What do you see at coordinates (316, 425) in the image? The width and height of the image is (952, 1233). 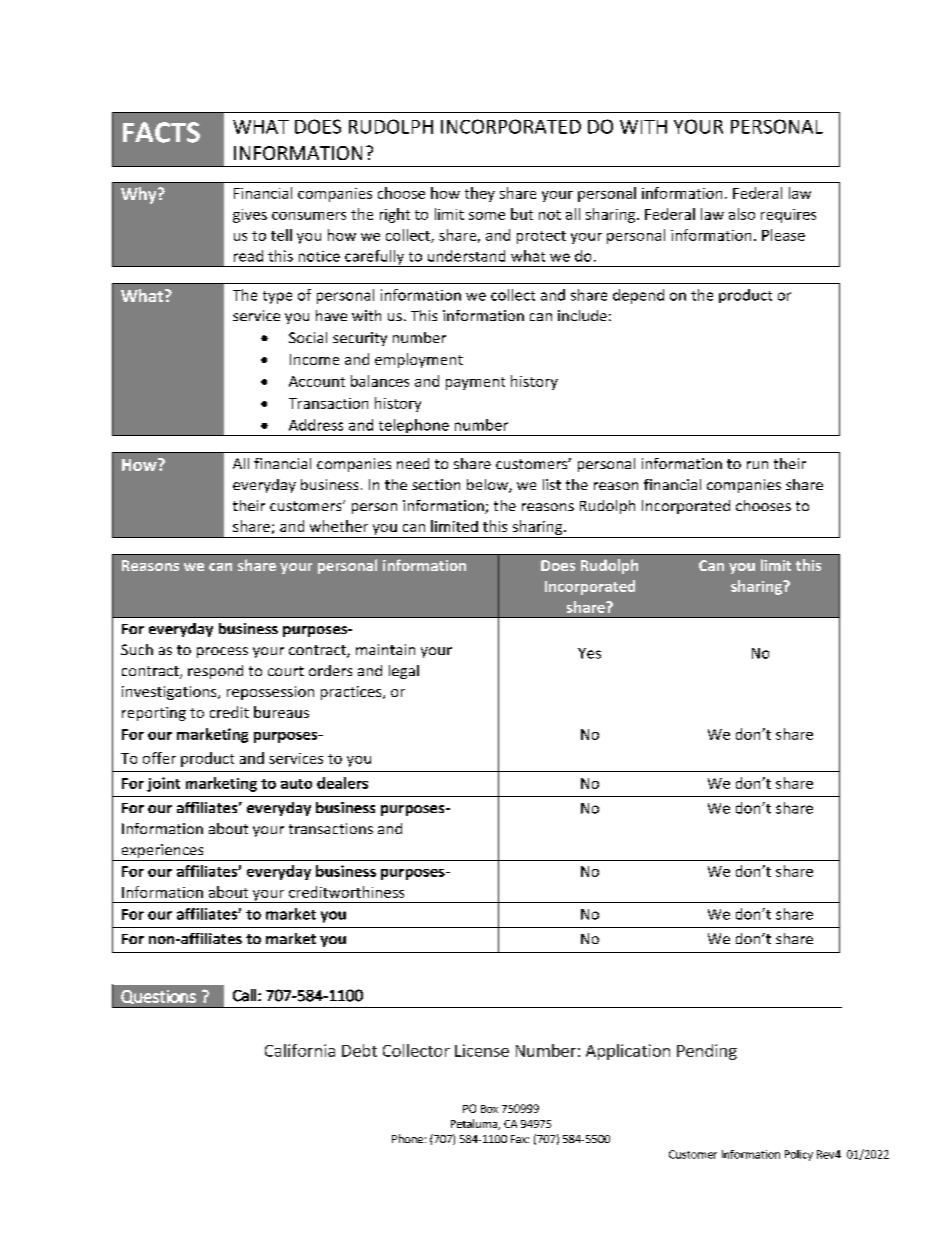 I see `Address` at bounding box center [316, 425].
